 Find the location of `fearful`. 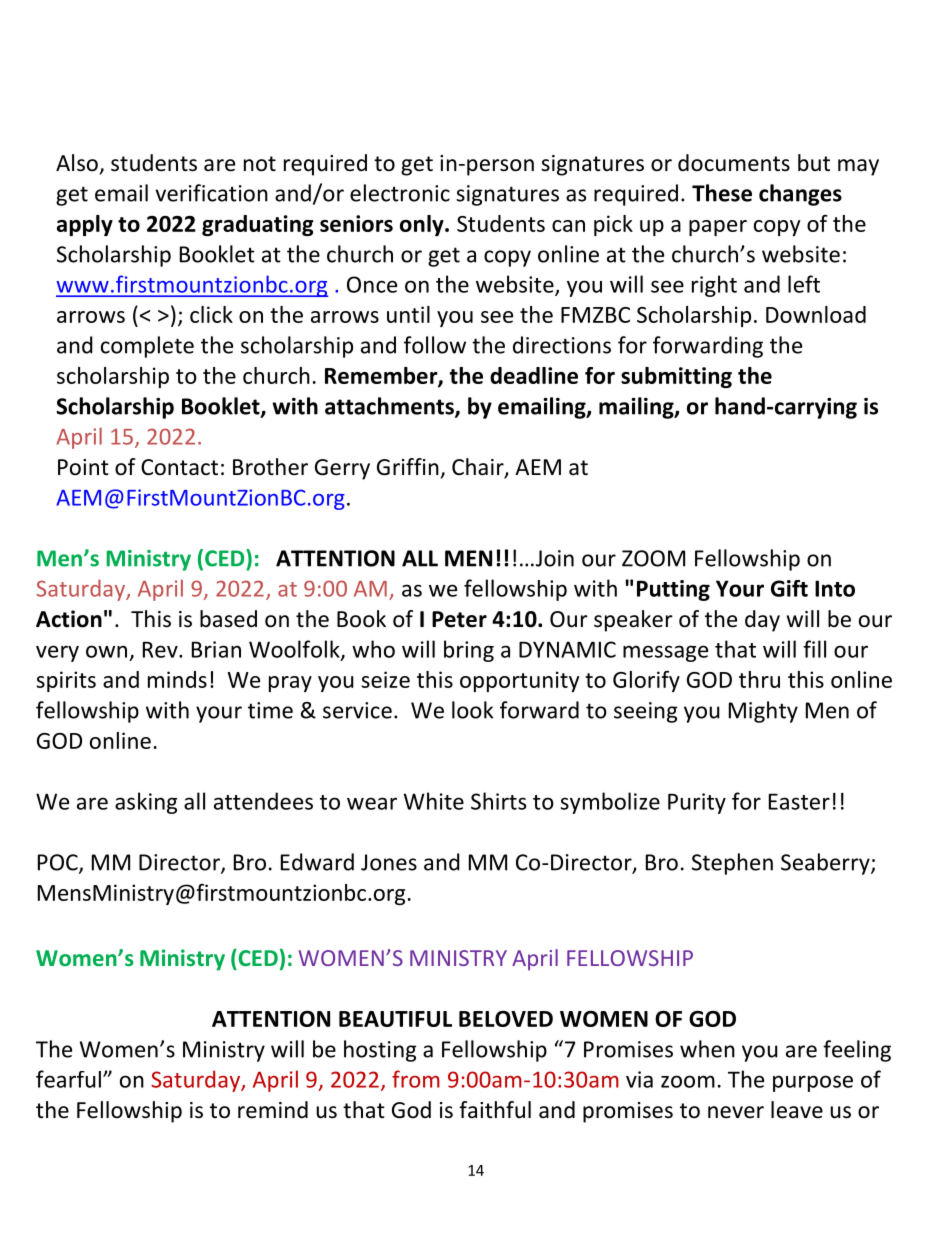

fearful is located at coordinates (68, 1079).
